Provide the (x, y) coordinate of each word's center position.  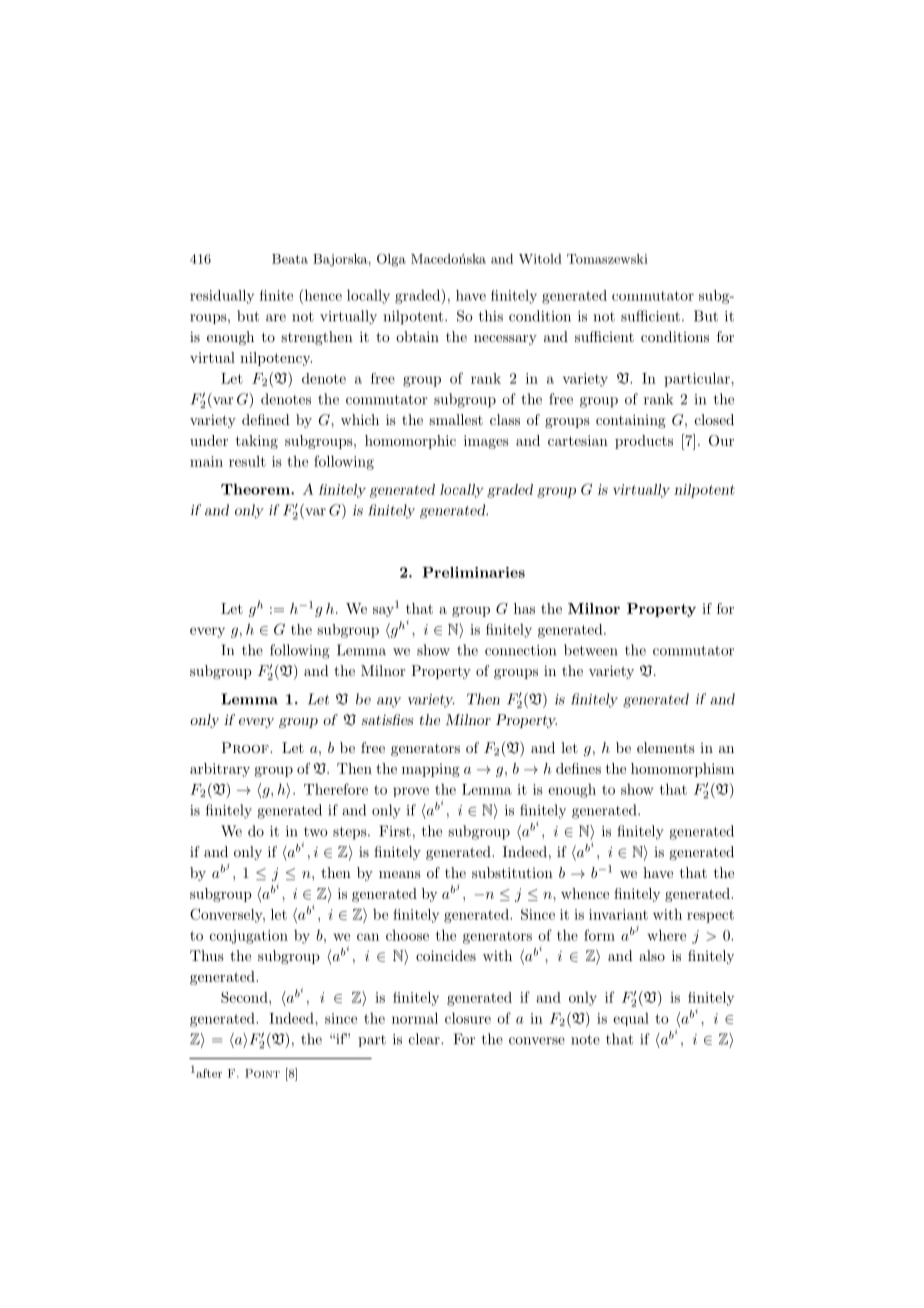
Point (262, 1073)
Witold (540, 259)
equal (631, 1019)
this (491, 316)
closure (468, 1018)
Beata (290, 259)
